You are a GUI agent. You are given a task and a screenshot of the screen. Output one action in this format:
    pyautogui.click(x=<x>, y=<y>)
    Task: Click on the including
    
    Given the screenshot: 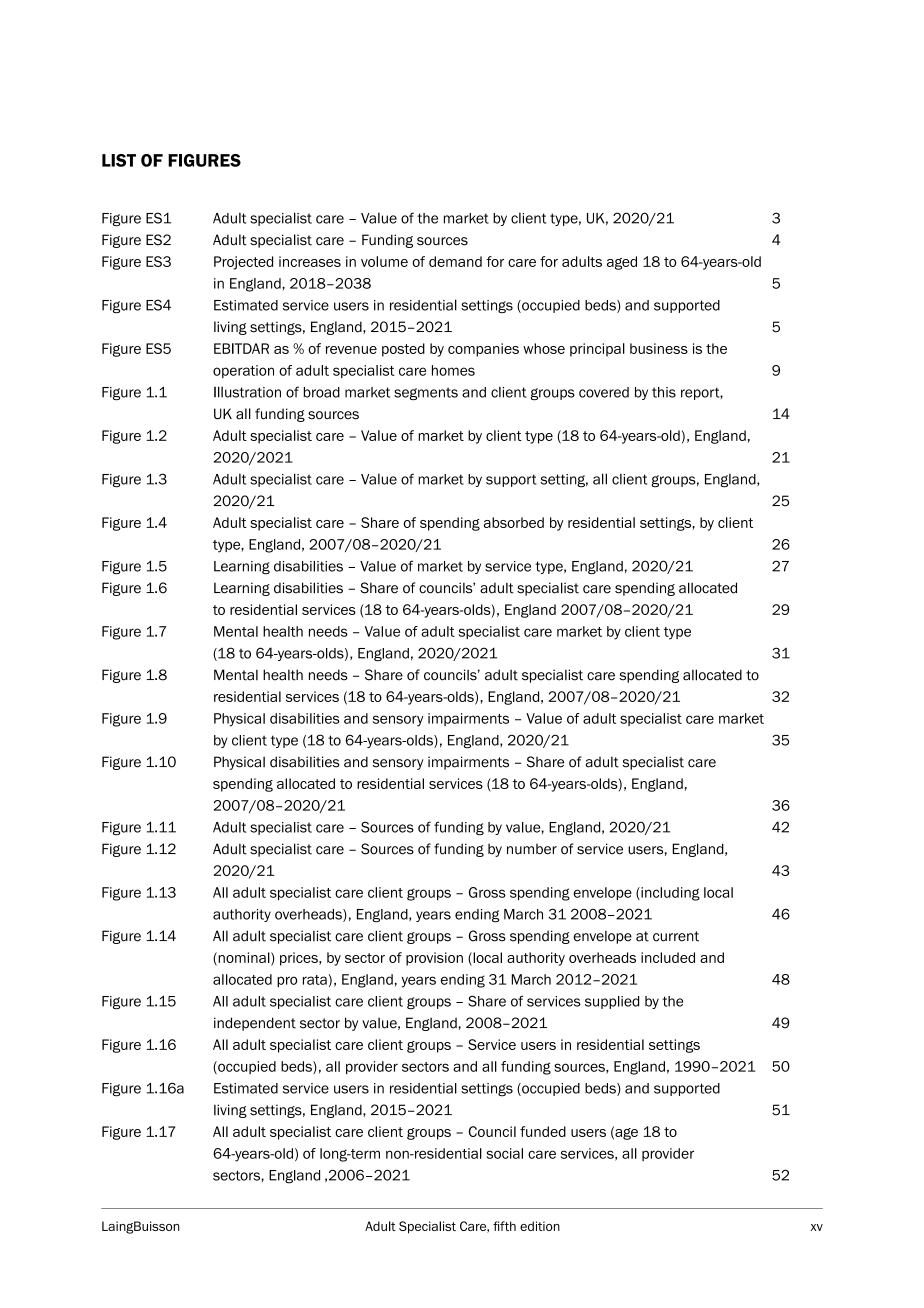 What is the action you would take?
    pyautogui.click(x=669, y=894)
